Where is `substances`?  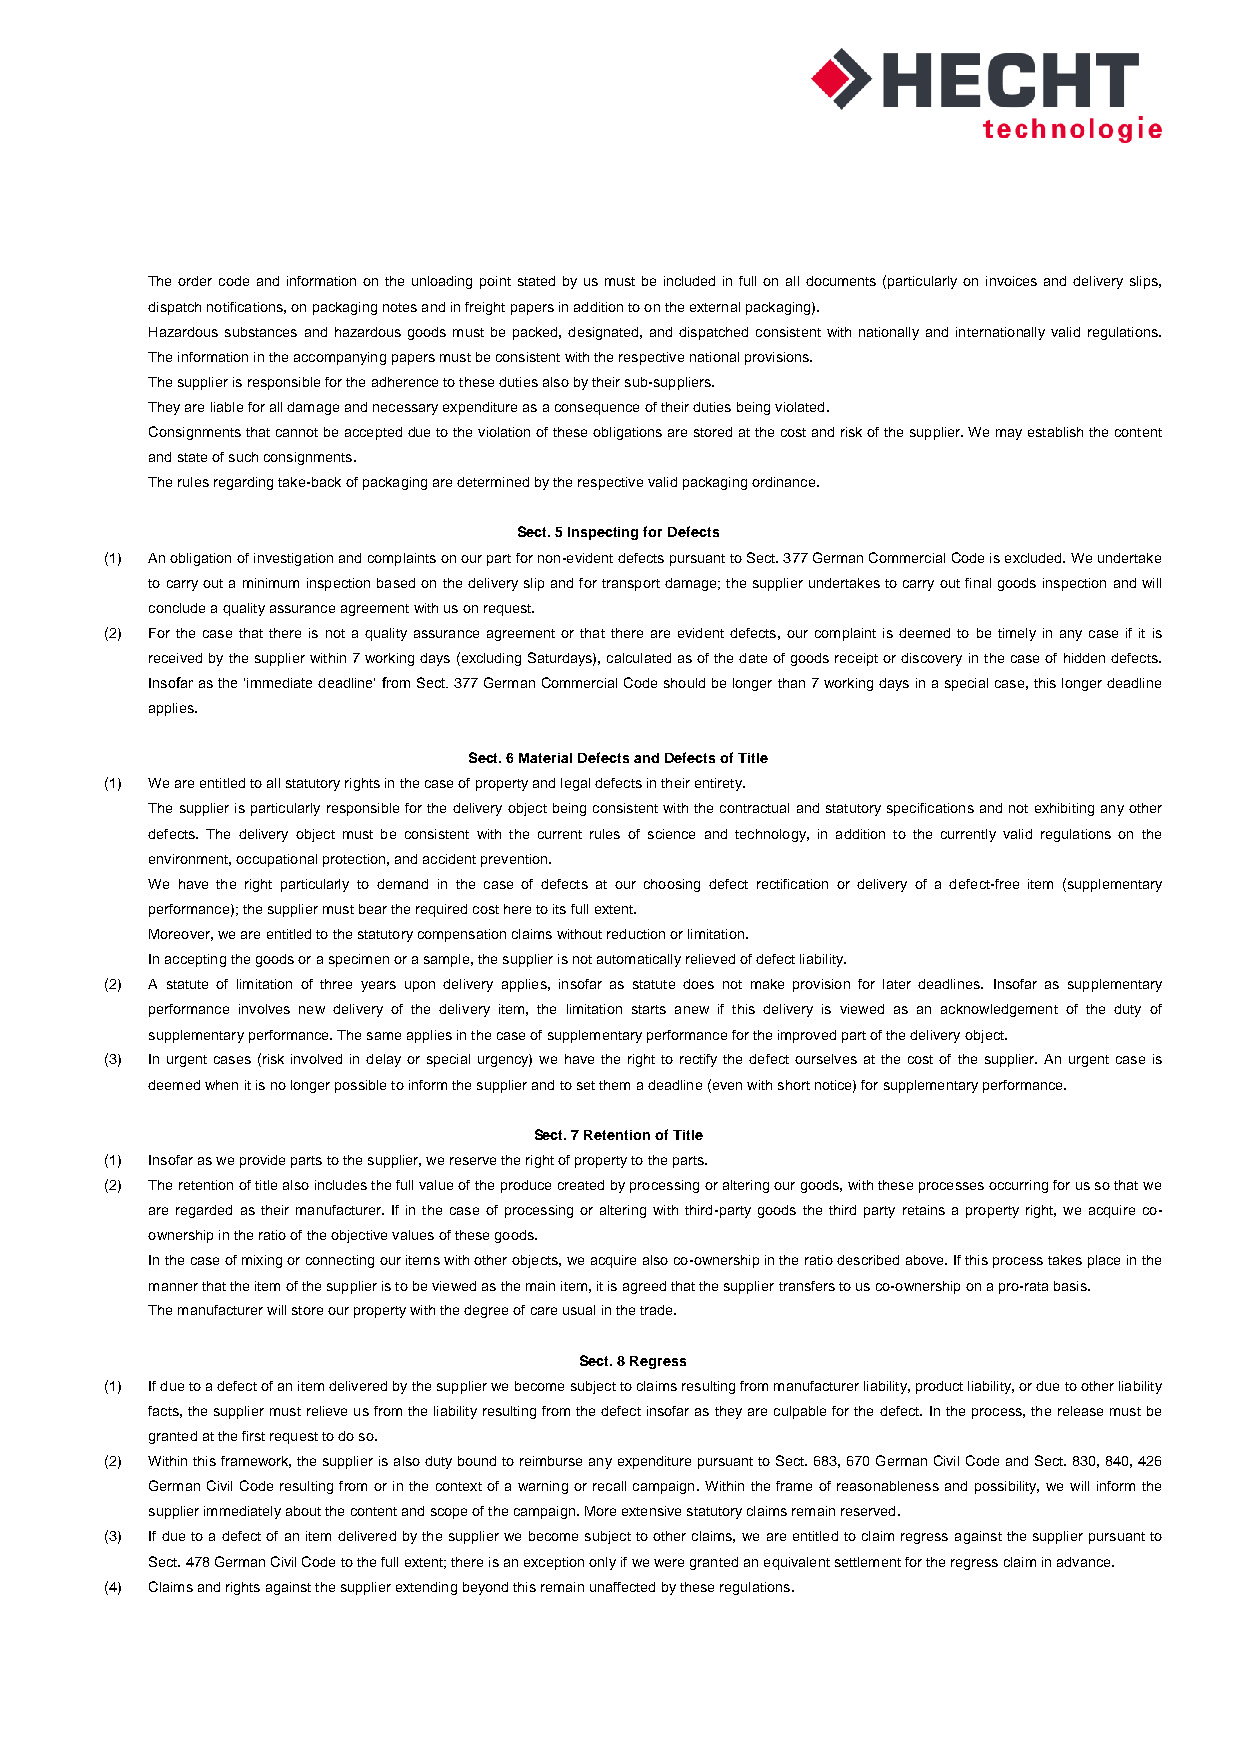 substances is located at coordinates (261, 332).
